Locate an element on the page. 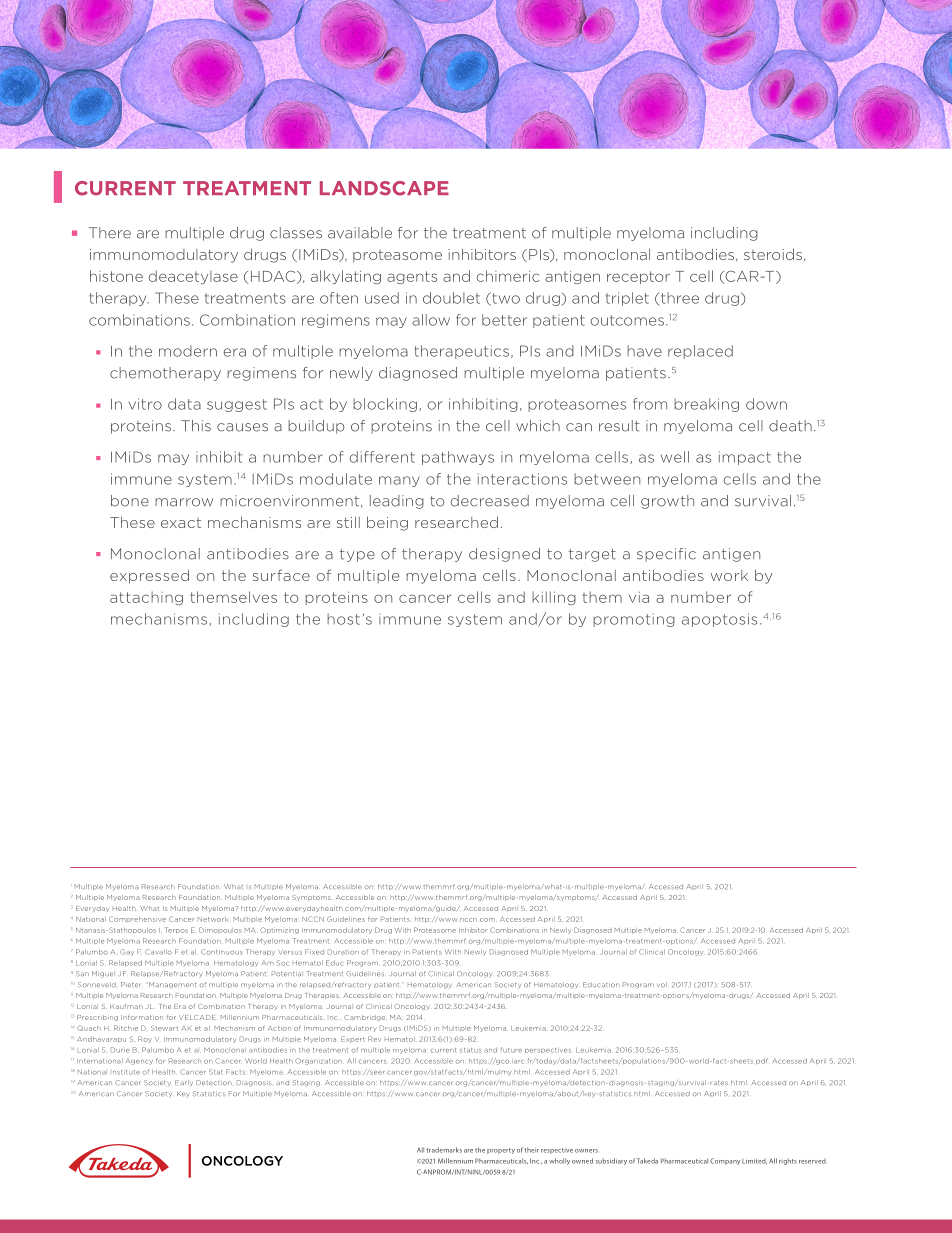 The width and height of the page is (952, 1233). There is located at coordinates (110, 233).
